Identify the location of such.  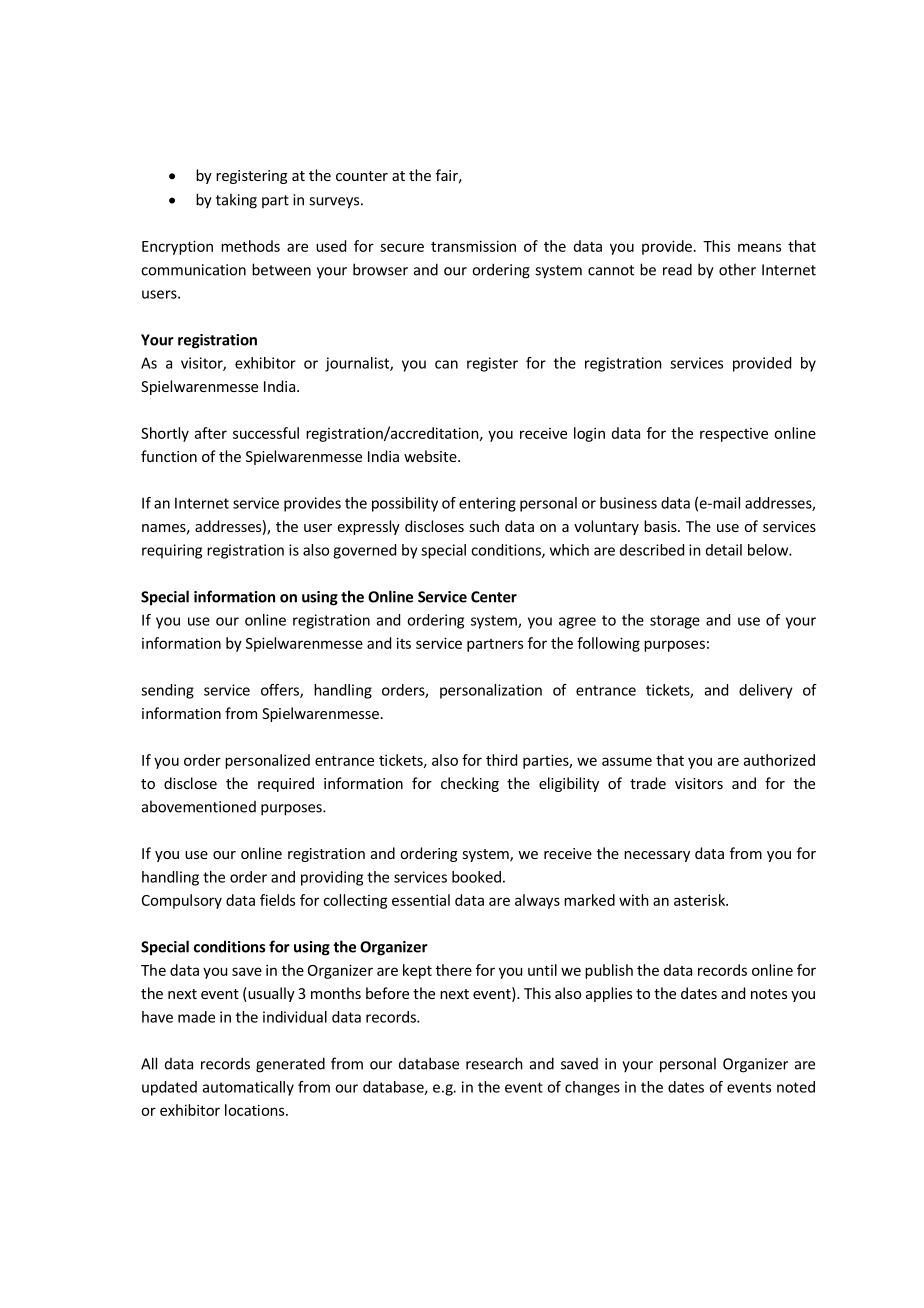
(484, 526).
